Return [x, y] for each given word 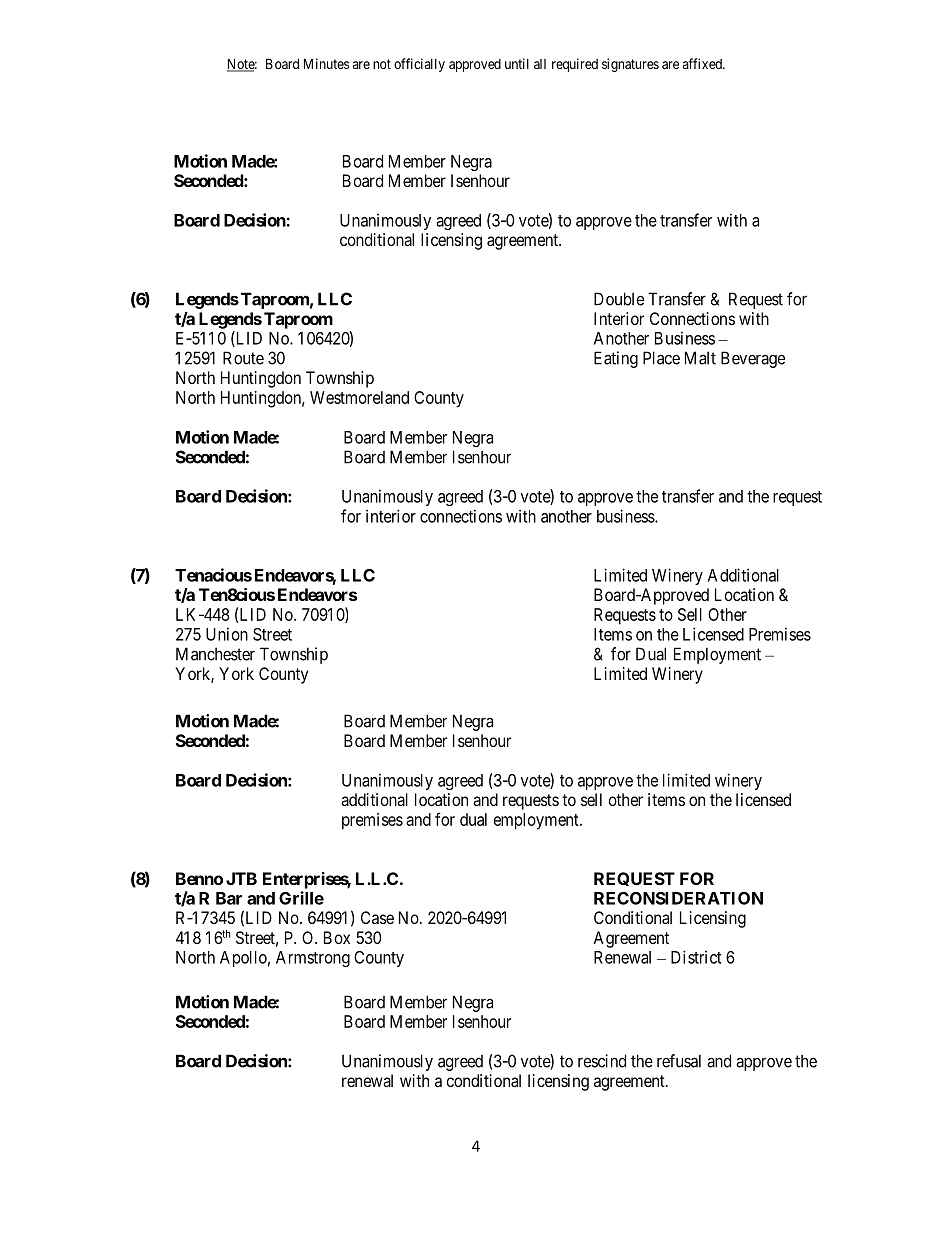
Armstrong [313, 959]
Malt [700, 358]
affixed [703, 63]
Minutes [326, 63]
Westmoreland [359, 397]
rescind [602, 1061]
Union [227, 634]
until [517, 63]
